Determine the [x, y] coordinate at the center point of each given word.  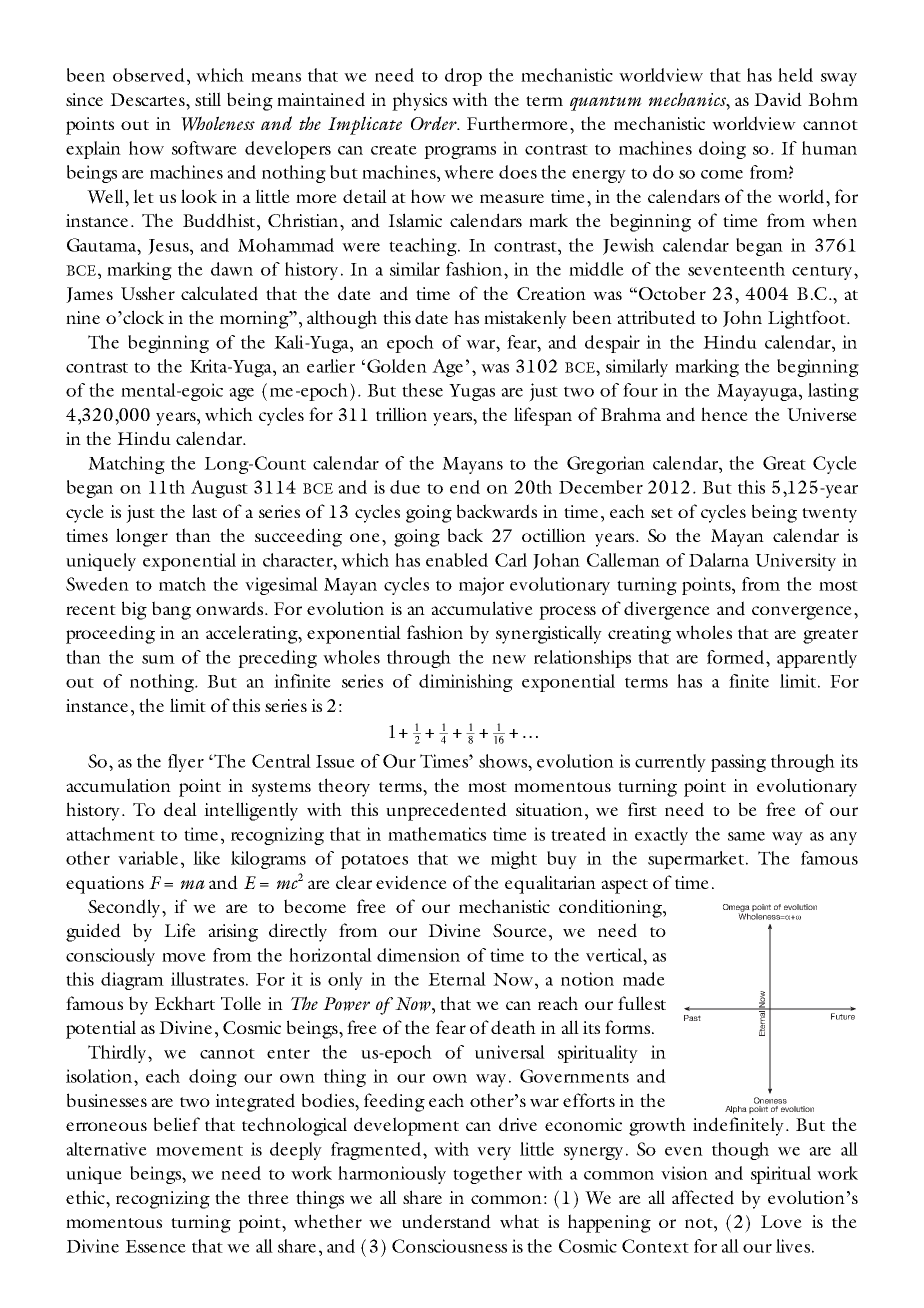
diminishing [466, 683]
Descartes [148, 99]
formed [737, 657]
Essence [155, 1246]
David [778, 99]
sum [158, 659]
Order [435, 123]
